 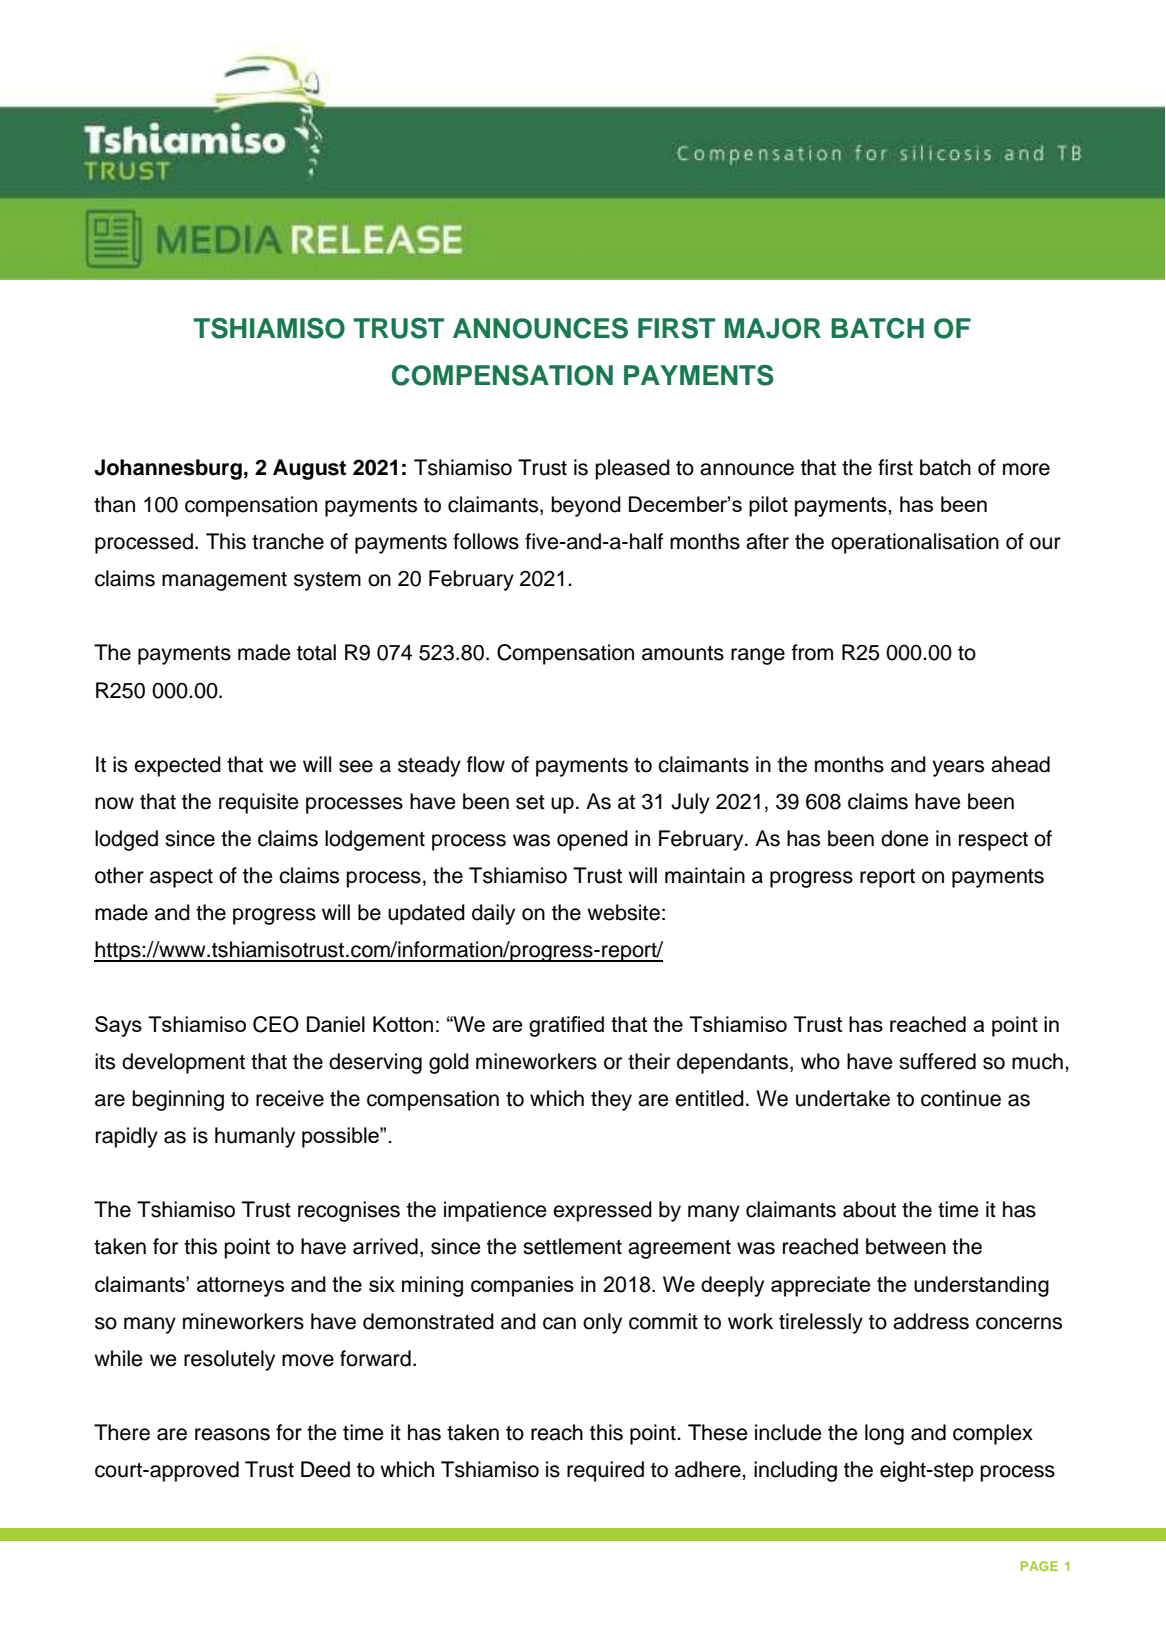 I want to click on from, so click(x=812, y=652).
